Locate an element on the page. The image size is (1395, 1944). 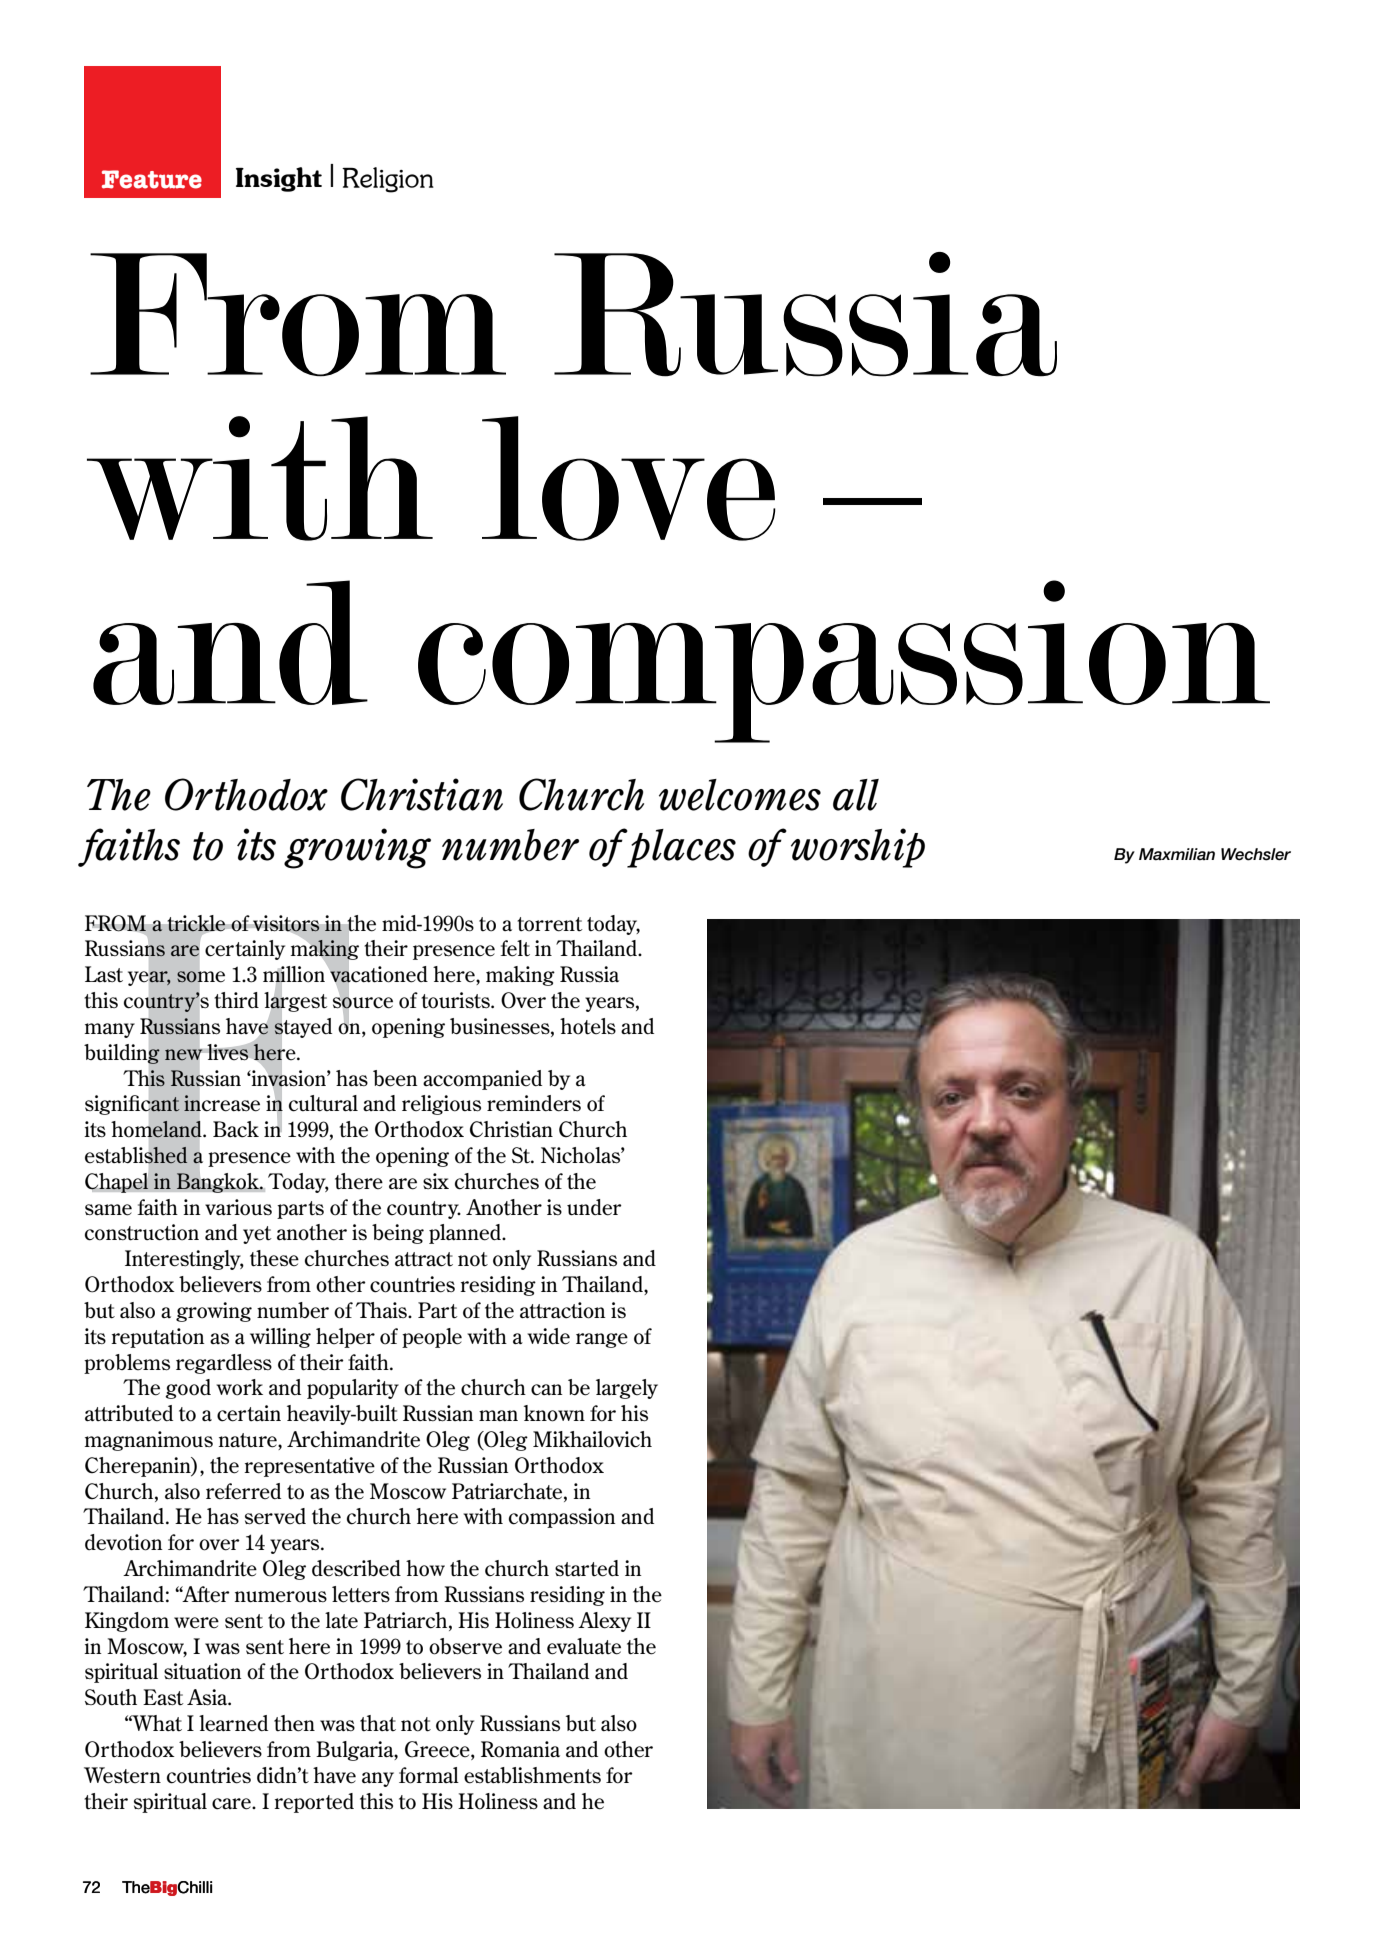
Feature is located at coordinates (152, 179).
